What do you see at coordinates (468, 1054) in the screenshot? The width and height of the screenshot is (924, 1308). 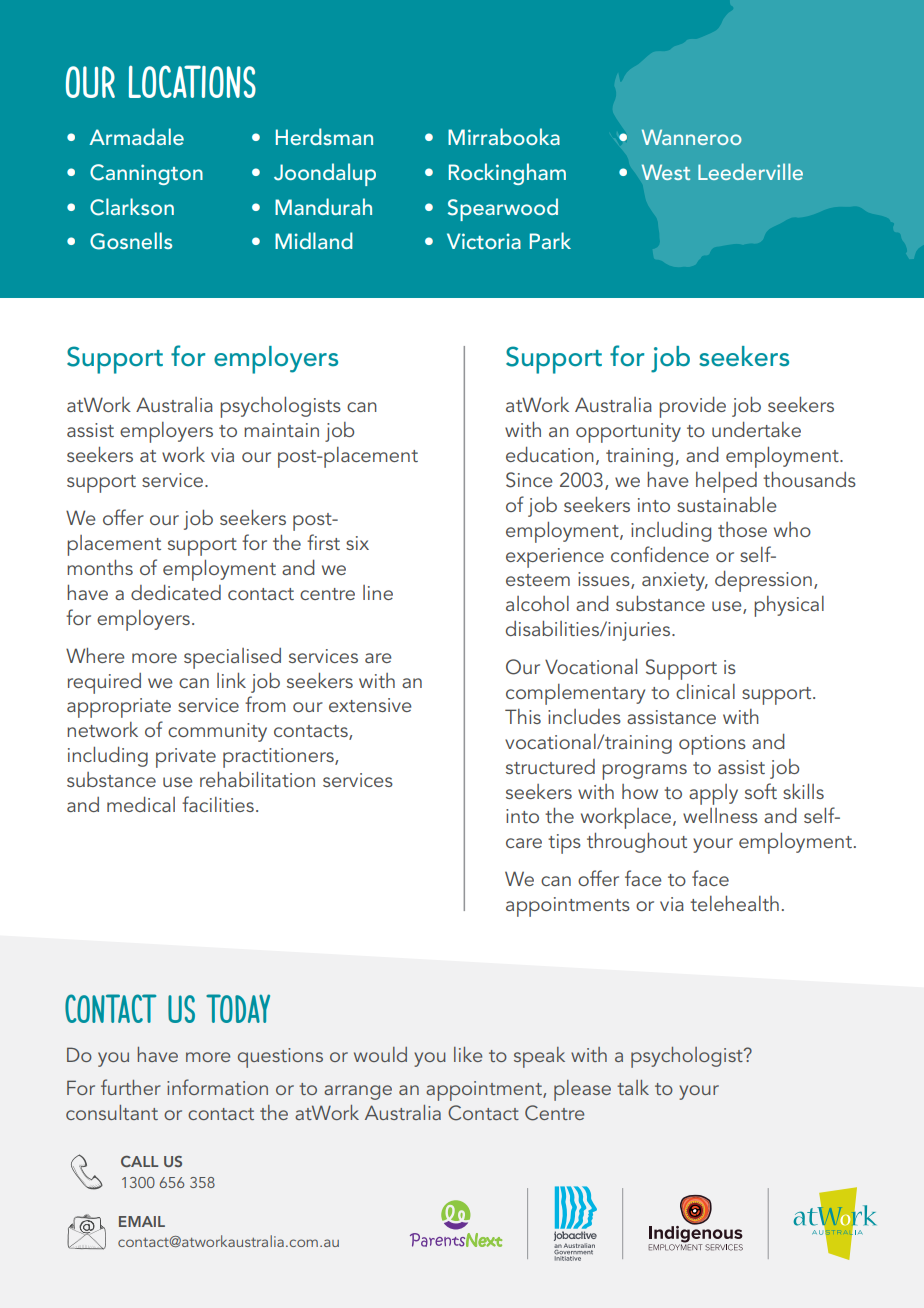 I see `like` at bounding box center [468, 1054].
